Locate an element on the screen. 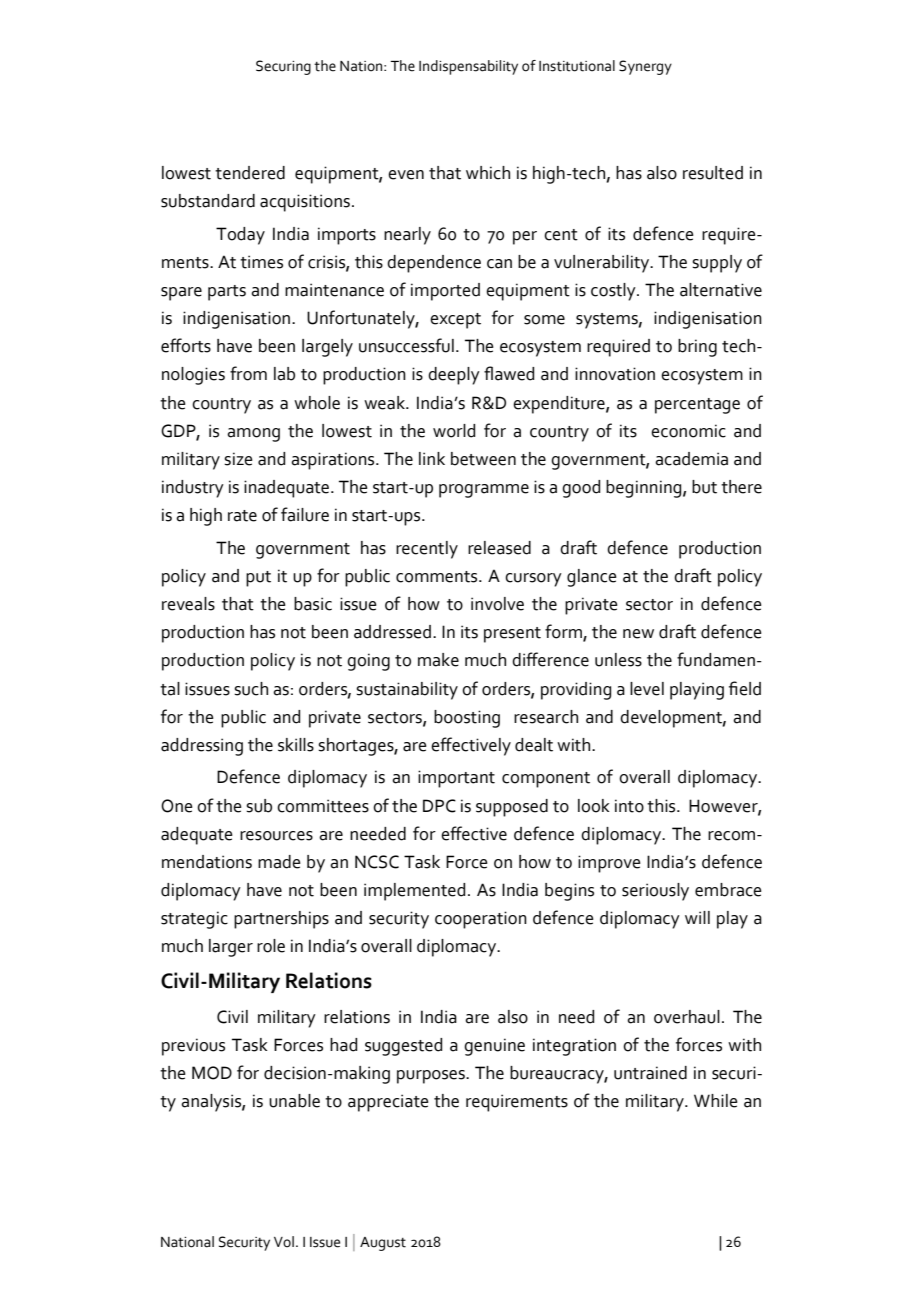  resources is located at coordinates (276, 836).
